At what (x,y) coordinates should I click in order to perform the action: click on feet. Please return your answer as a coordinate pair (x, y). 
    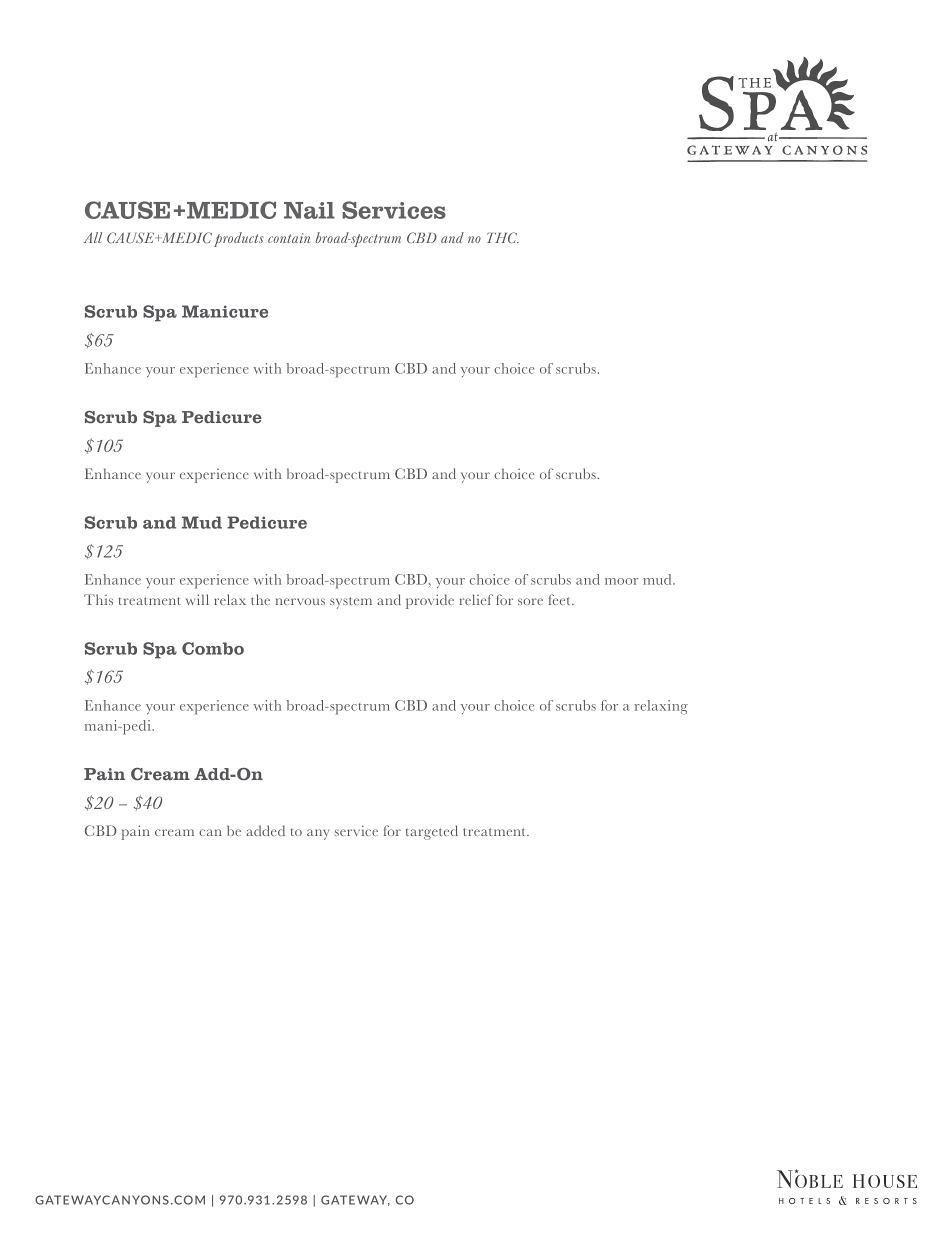
    Looking at the image, I should click on (561, 599).
